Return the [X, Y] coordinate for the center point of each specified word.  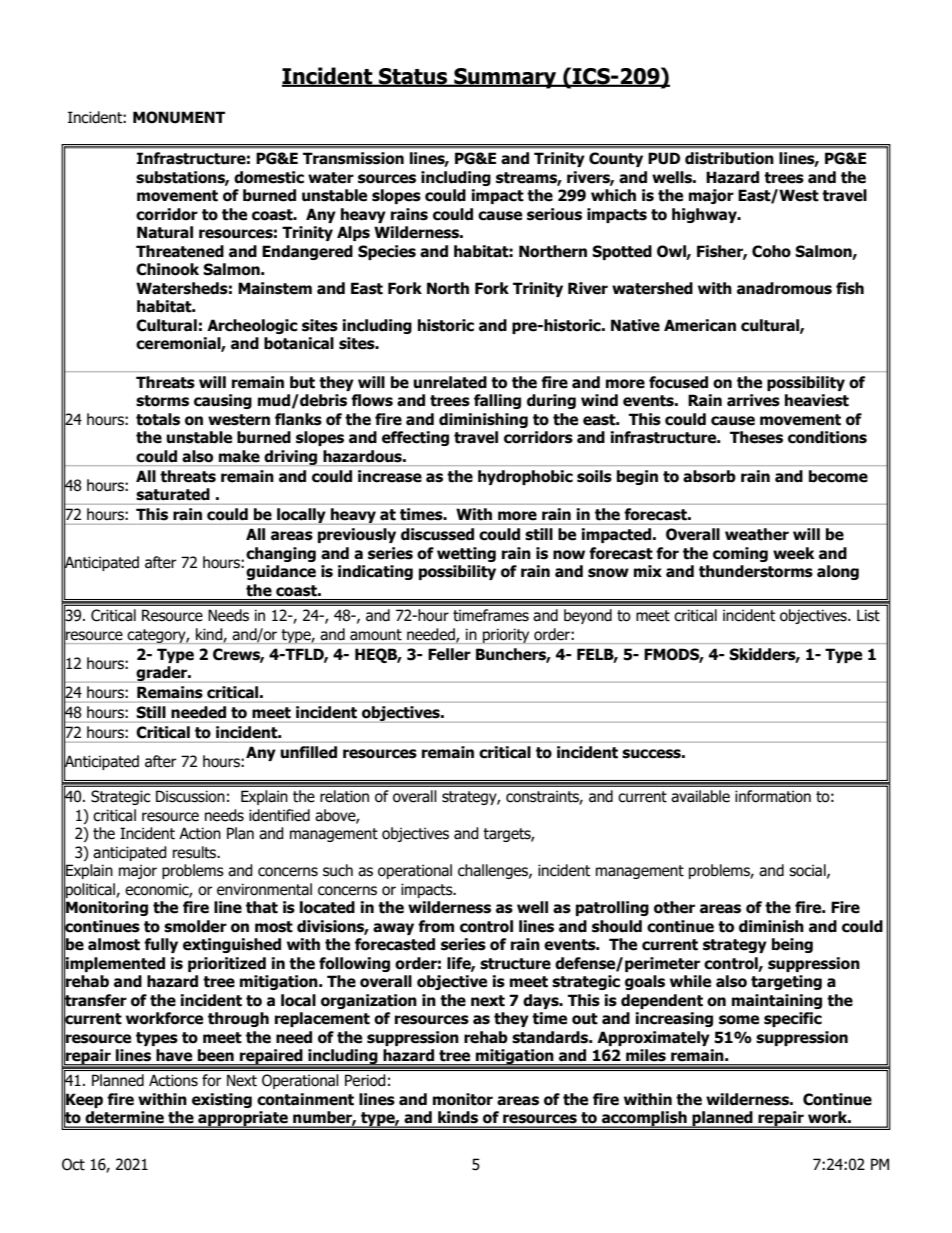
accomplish [644, 1119]
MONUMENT [179, 117]
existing [222, 1100]
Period [365, 1080]
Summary [505, 78]
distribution [729, 158]
